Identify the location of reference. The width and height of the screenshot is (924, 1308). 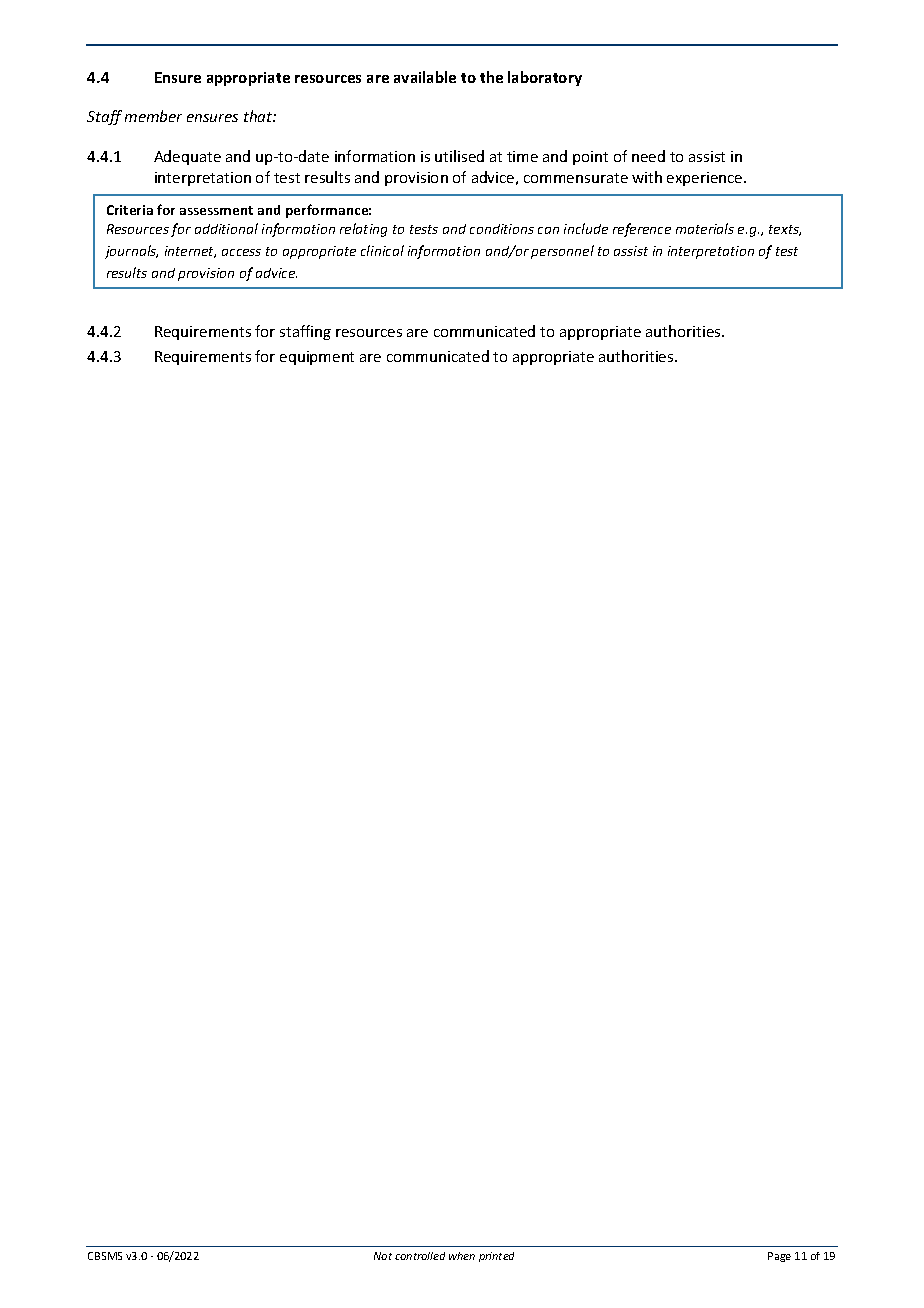
(642, 230).
